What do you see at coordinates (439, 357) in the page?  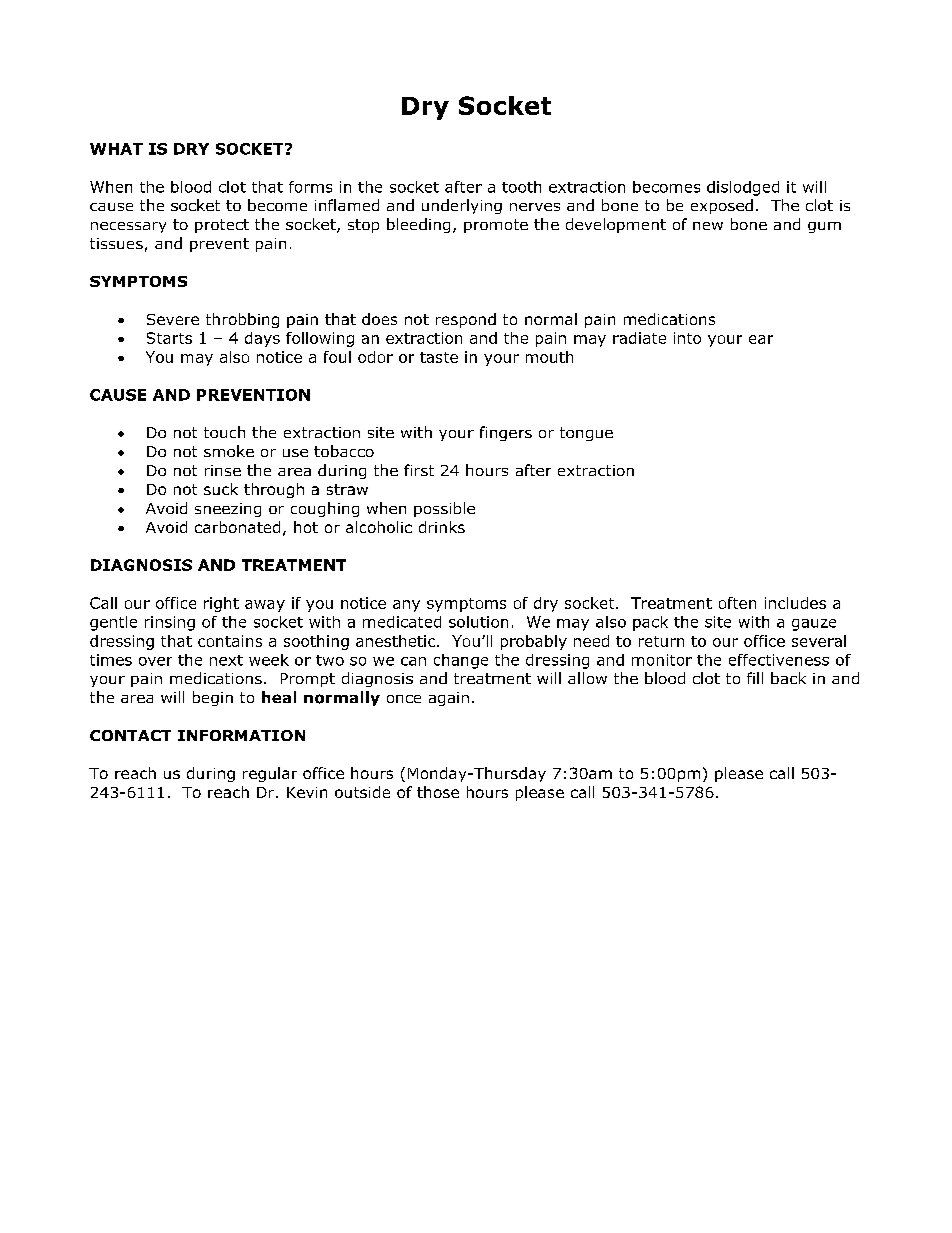 I see `taste` at bounding box center [439, 357].
